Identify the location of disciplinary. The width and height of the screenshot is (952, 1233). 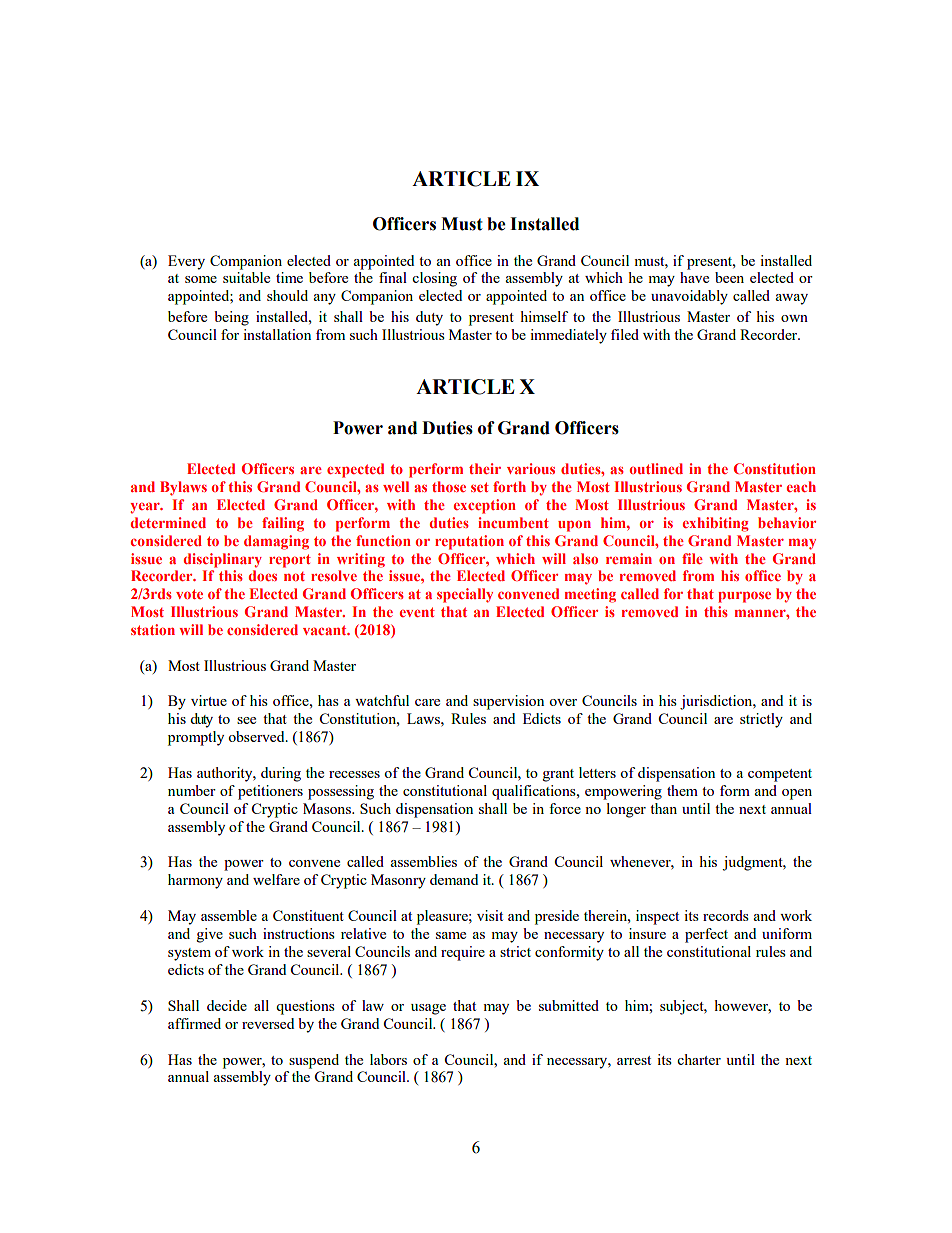
(223, 560).
